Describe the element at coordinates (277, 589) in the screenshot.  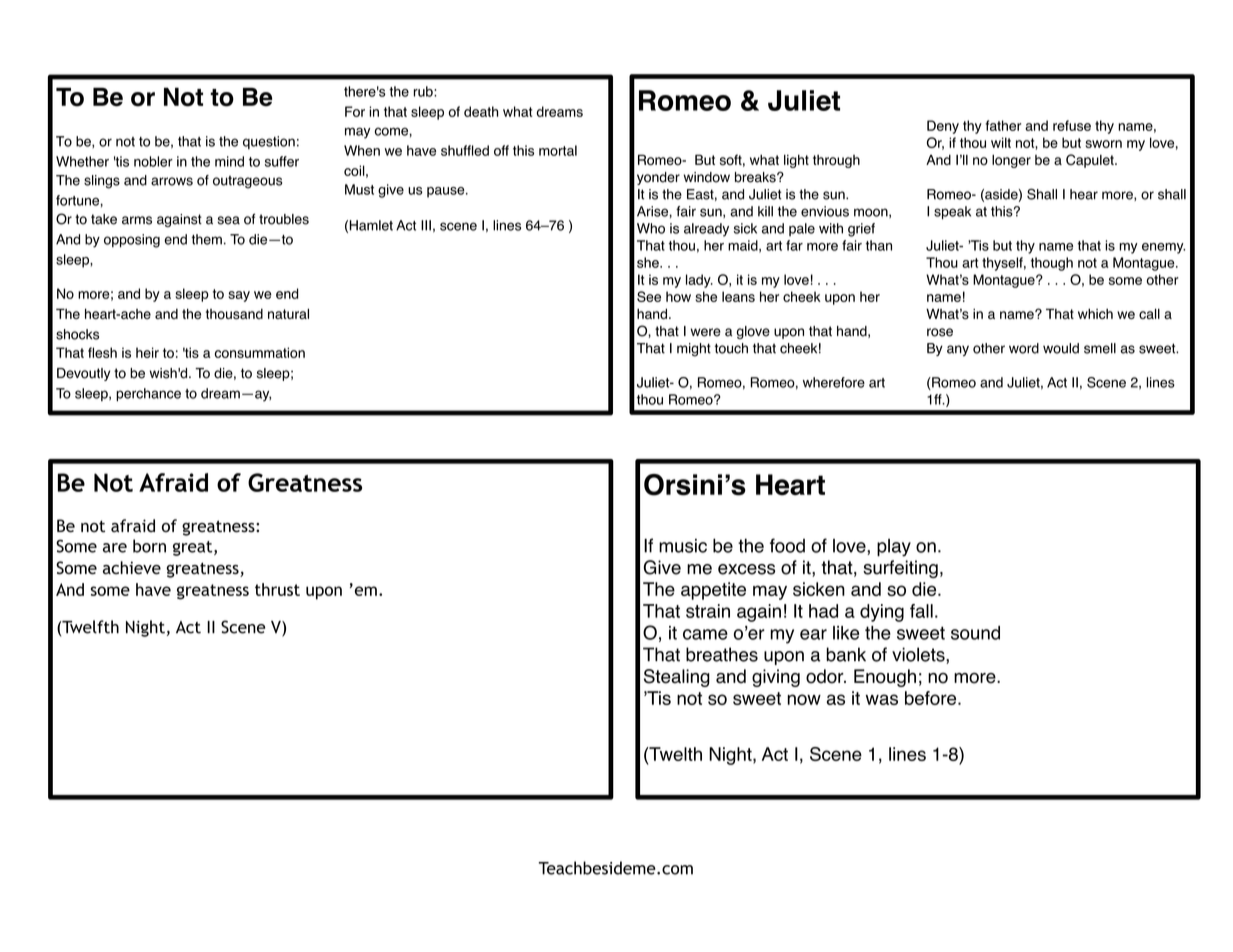
I see `thrust` at that location.
